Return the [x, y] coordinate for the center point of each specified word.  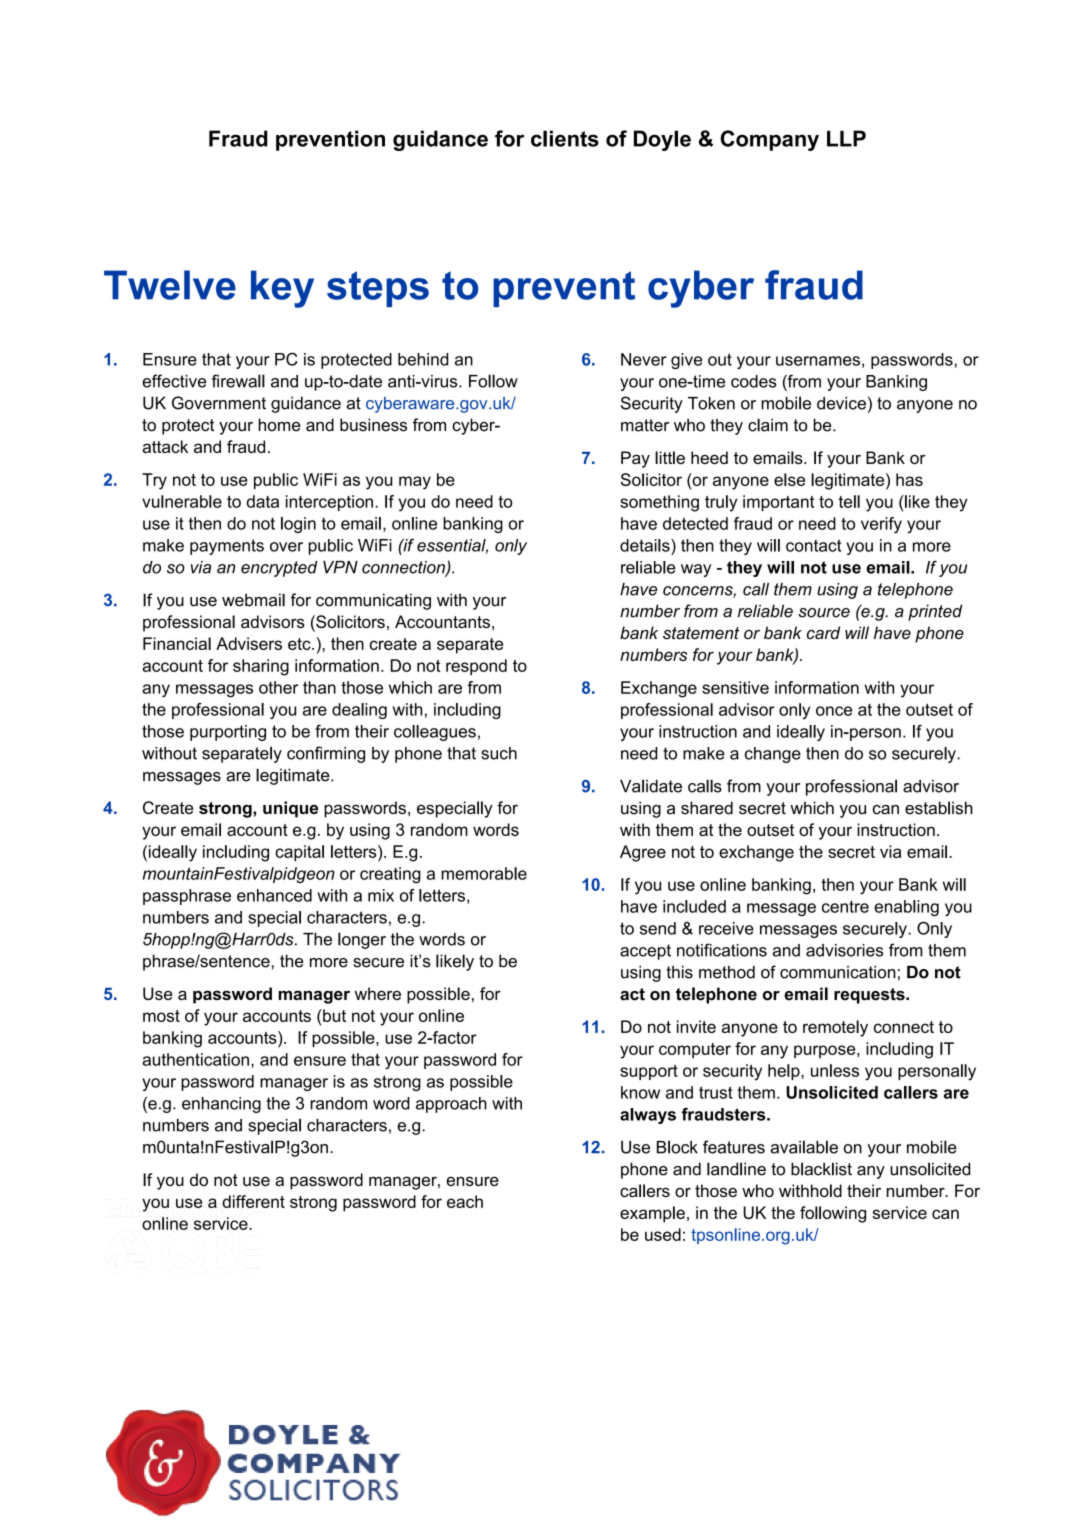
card [823, 632]
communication [838, 972]
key [282, 289]
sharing [261, 667]
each [465, 1201]
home [279, 425]
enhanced [274, 895]
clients [565, 138]
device [841, 403]
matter [645, 425]
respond [476, 667]
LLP [846, 138]
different [253, 1201]
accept [645, 952]
